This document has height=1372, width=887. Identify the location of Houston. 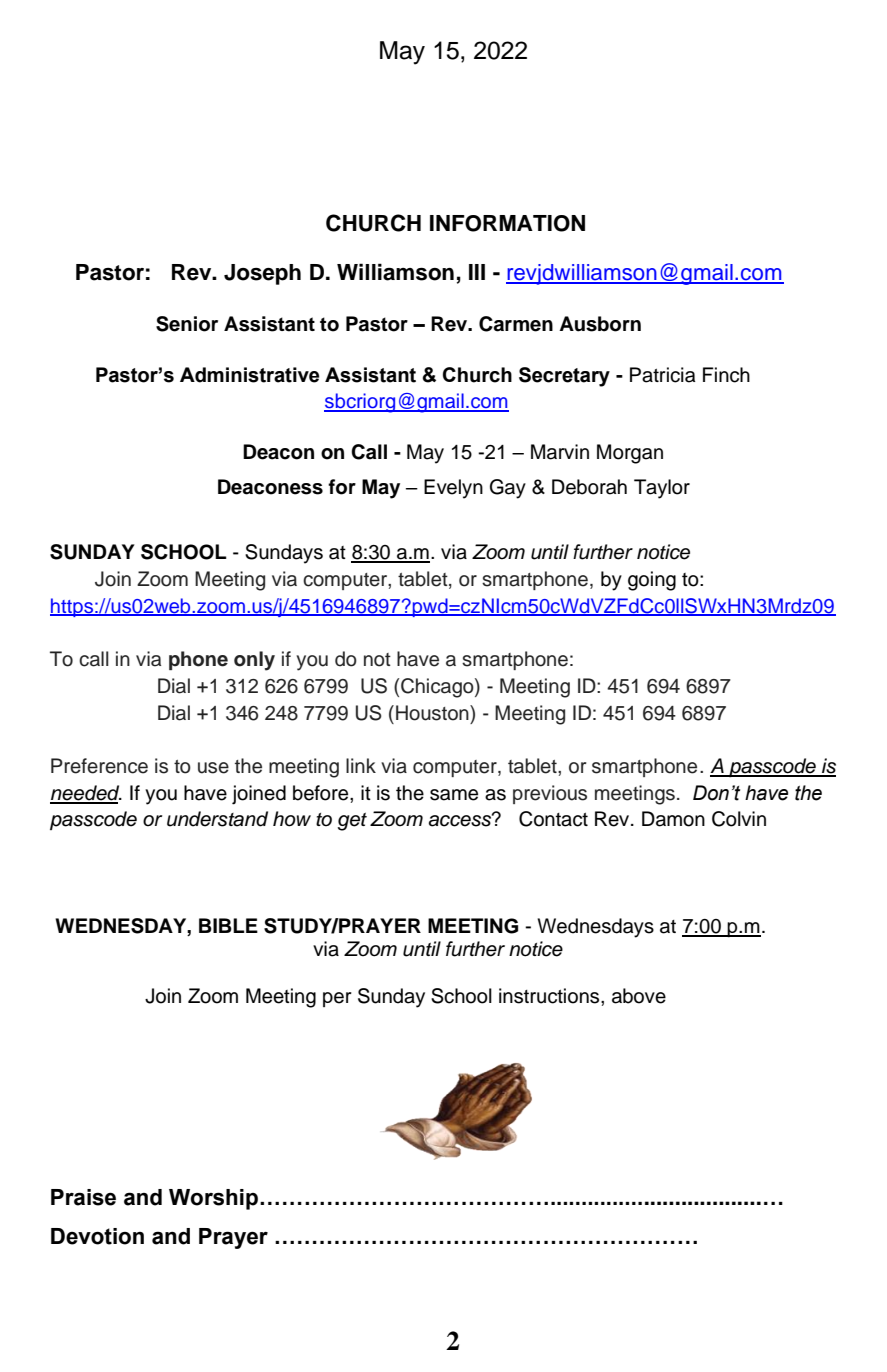
(433, 713).
